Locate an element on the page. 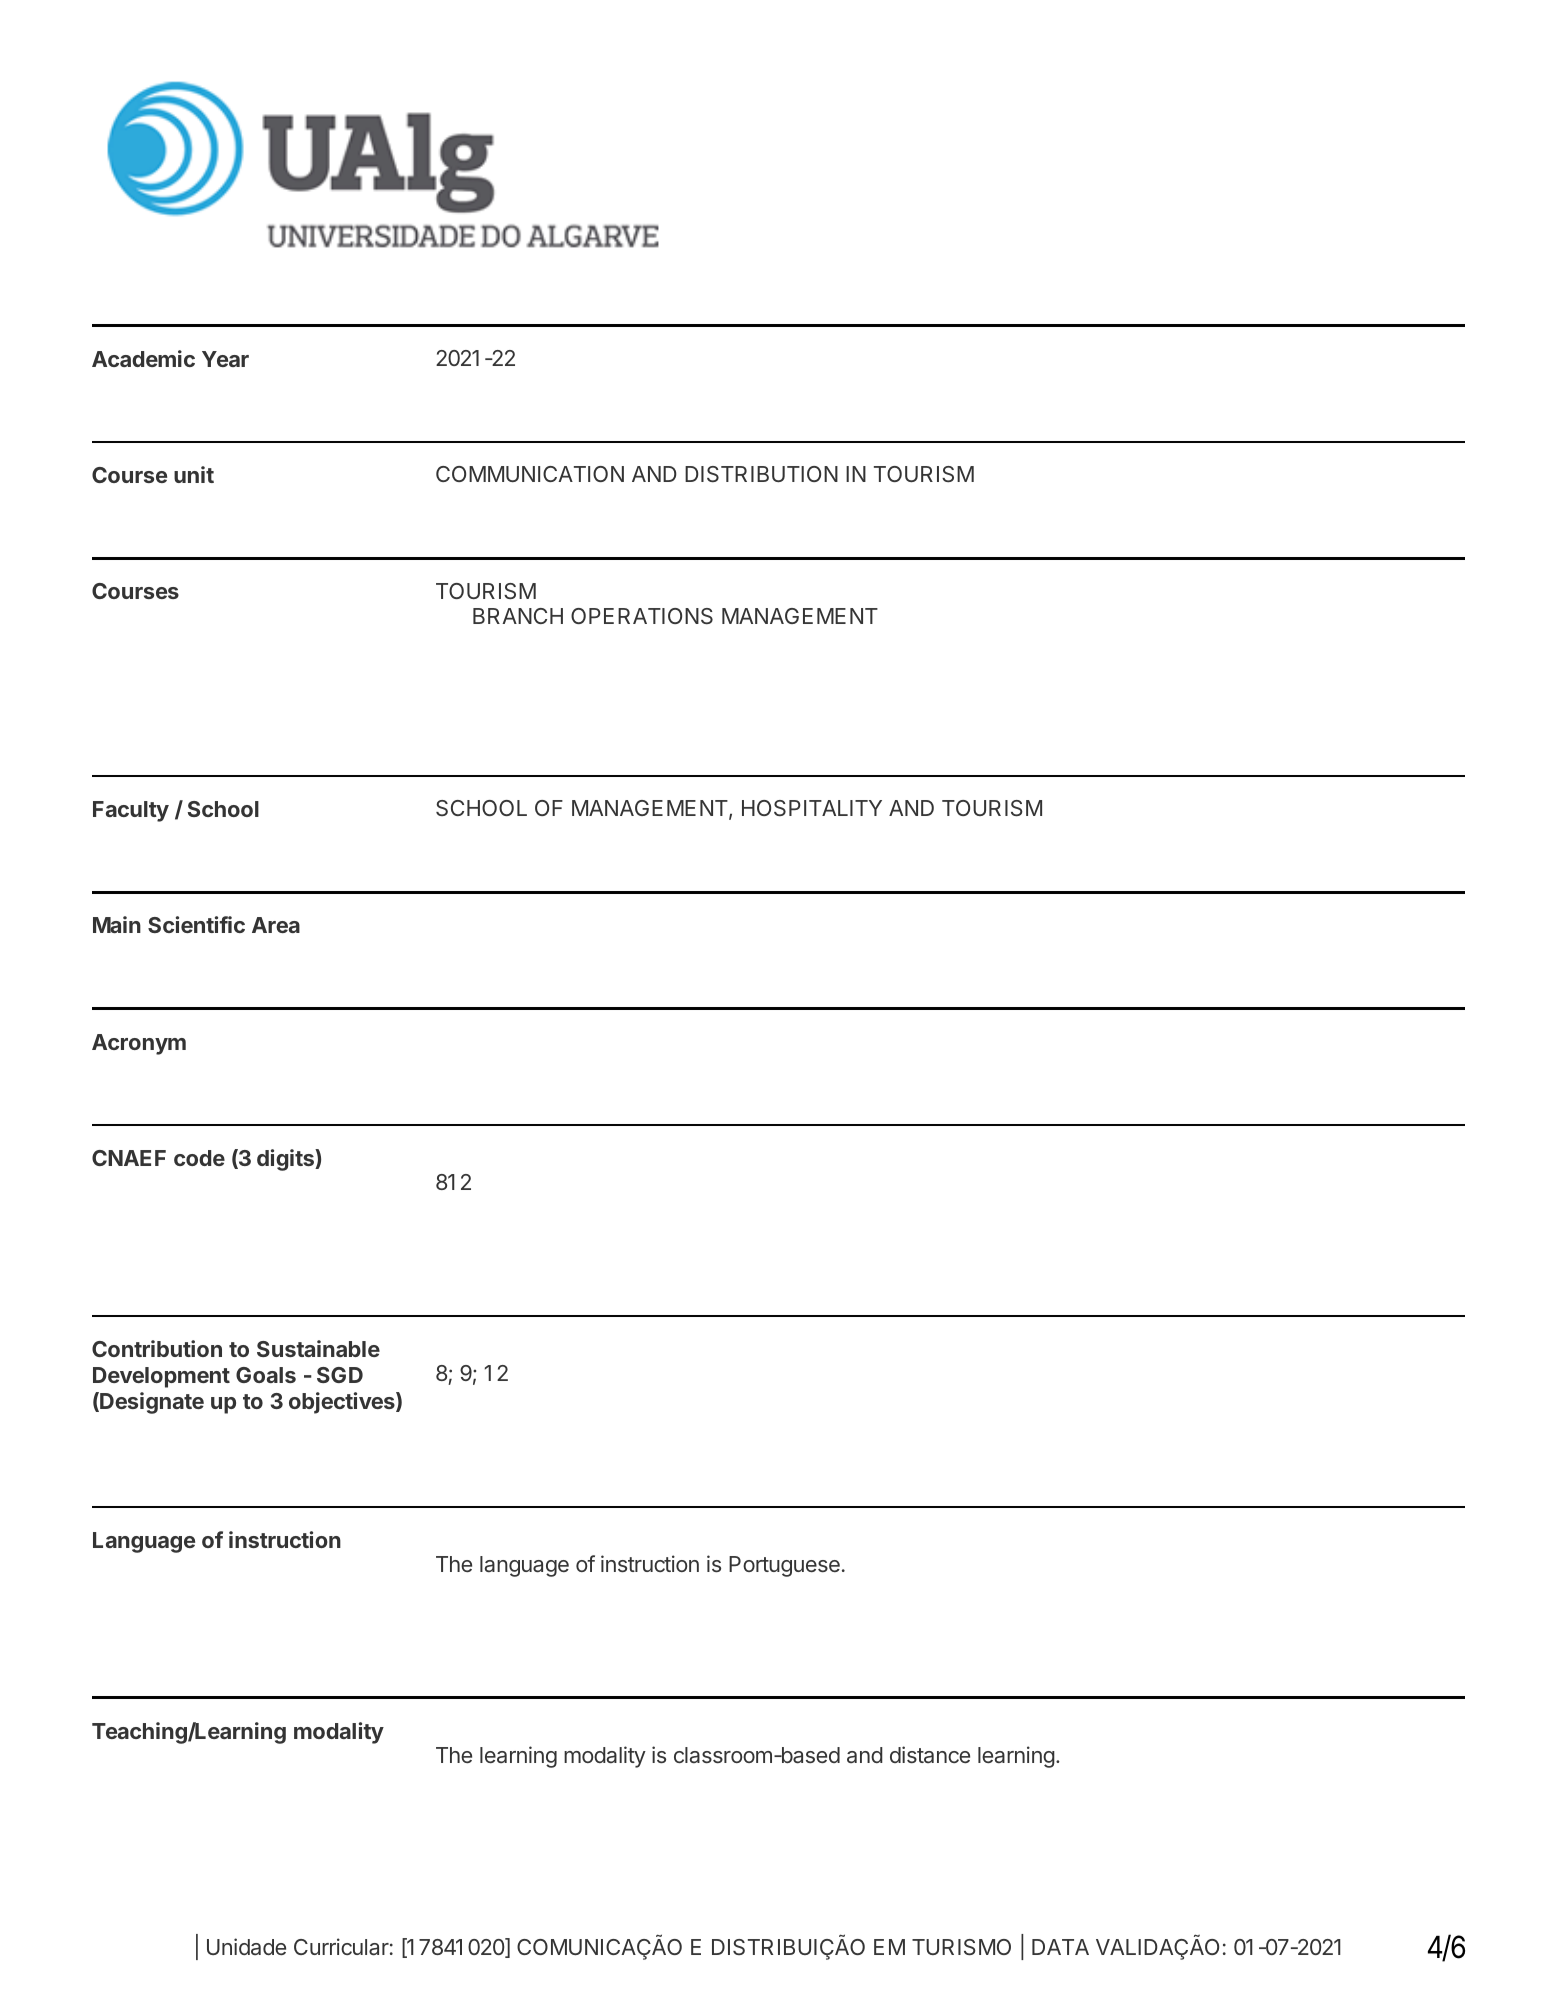 The height and width of the document is (2015, 1557). DISTRIBUTION is located at coordinates (761, 474).
